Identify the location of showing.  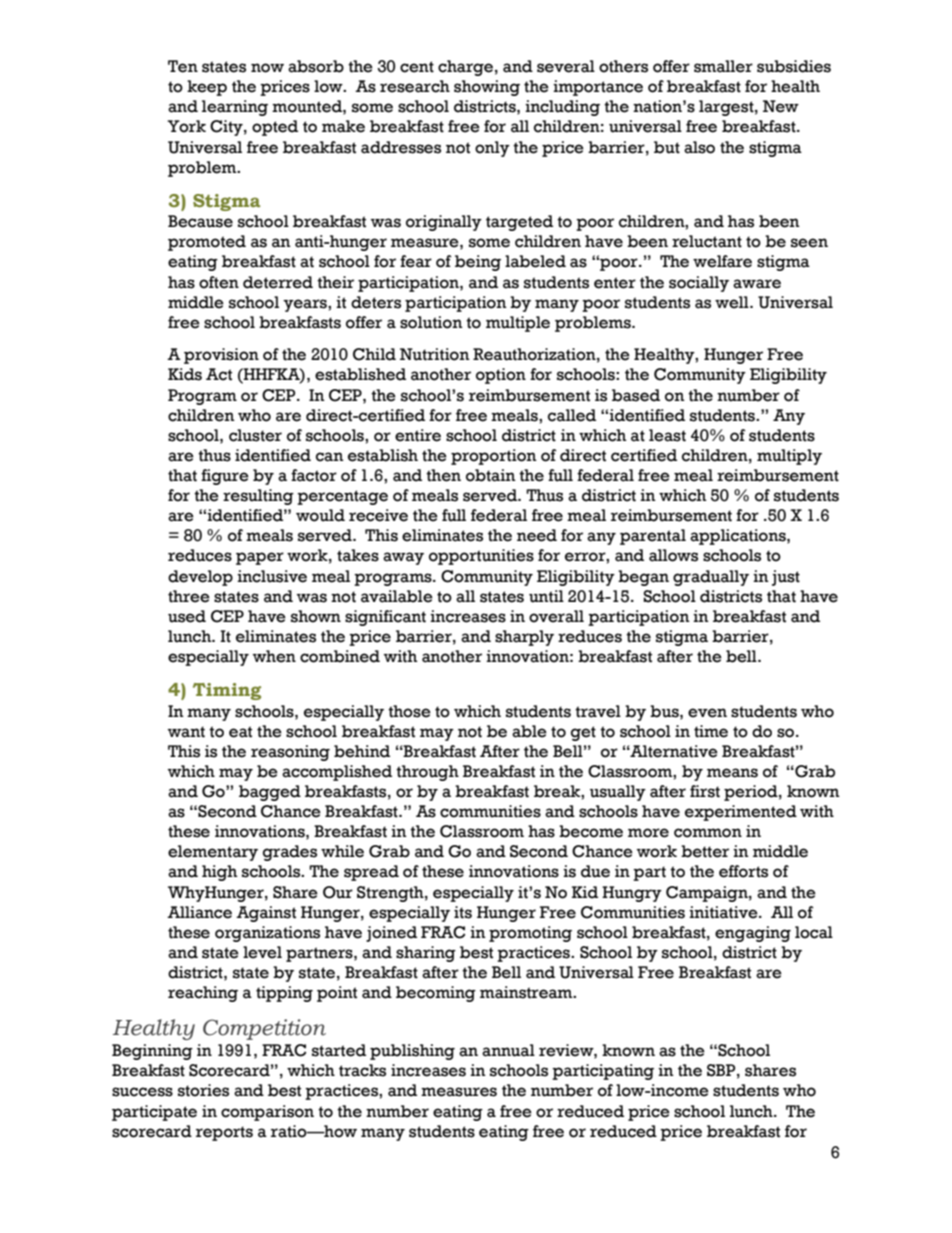
(487, 88).
